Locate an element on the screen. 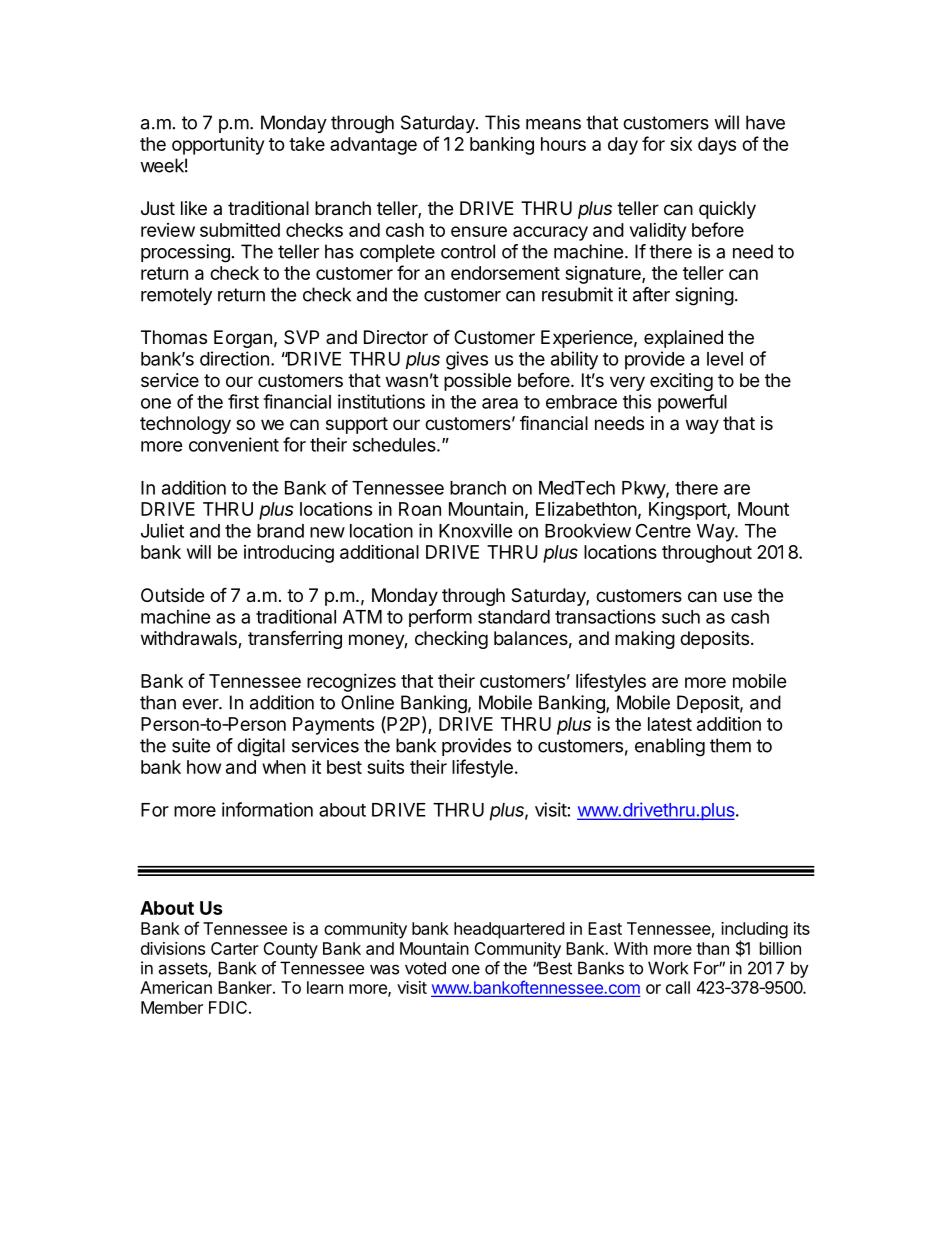 The width and height of the screenshot is (952, 1233). days is located at coordinates (717, 146).
